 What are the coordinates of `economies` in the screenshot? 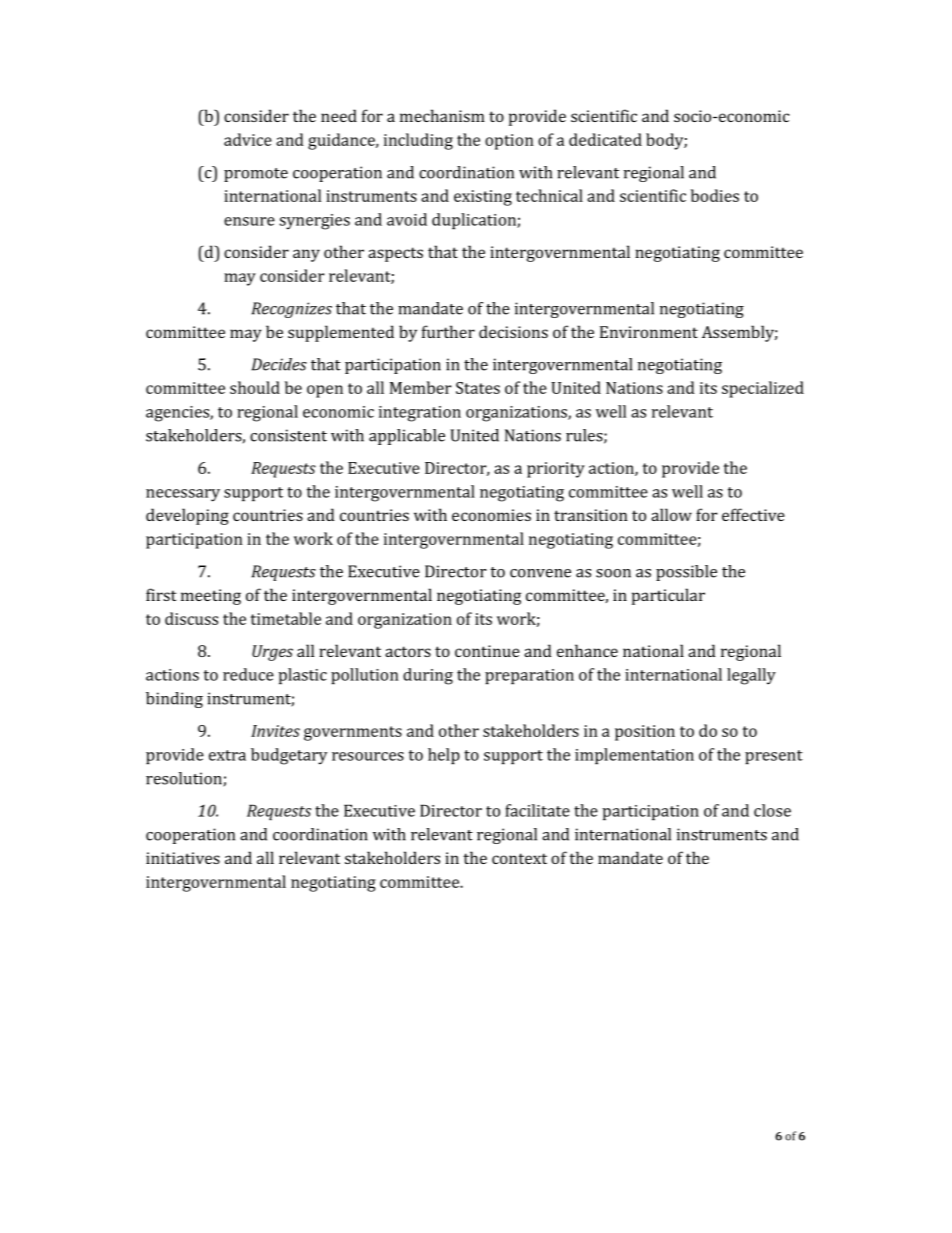 It's located at (491, 515).
